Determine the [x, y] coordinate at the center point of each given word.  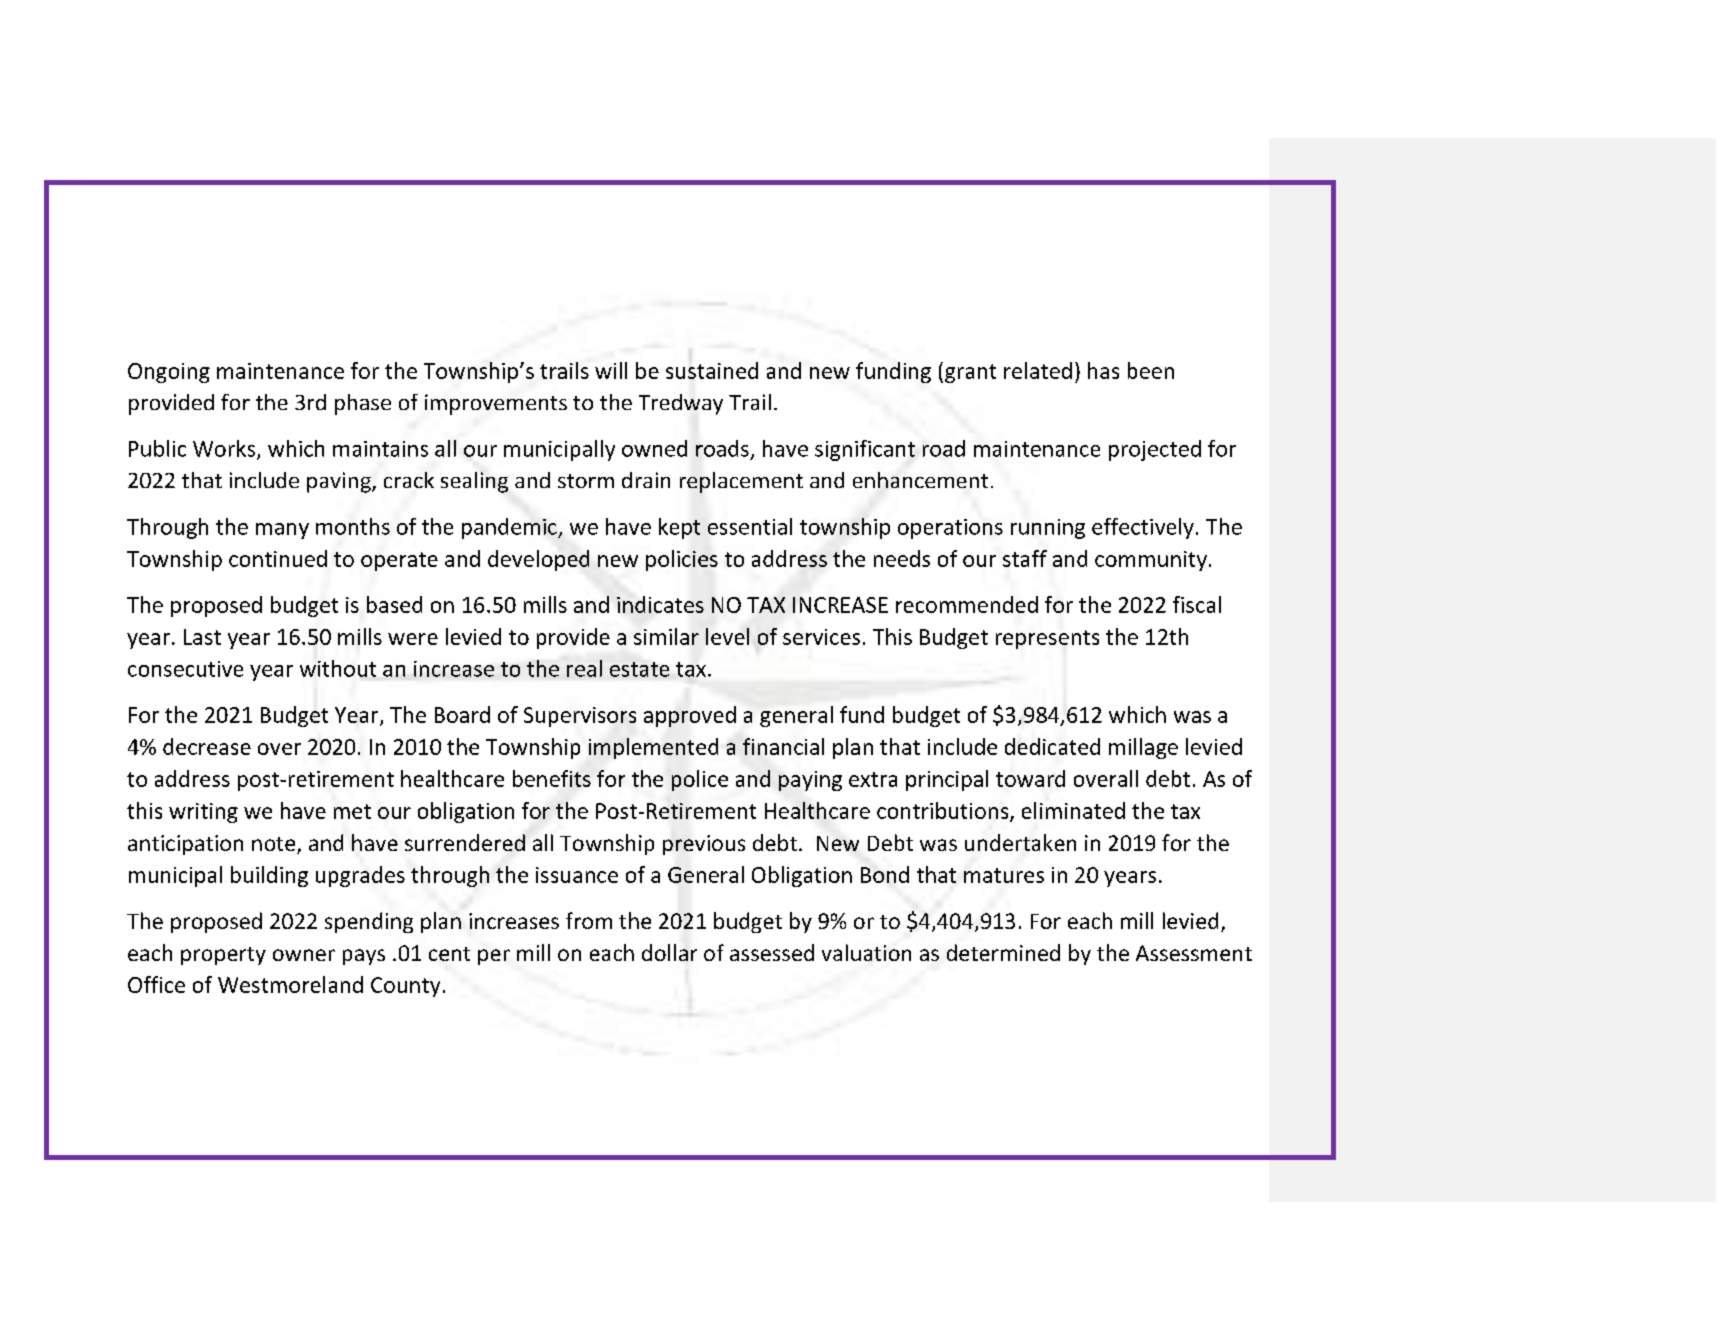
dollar [669, 952]
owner [304, 955]
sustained [712, 370]
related [1038, 370]
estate [639, 669]
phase [363, 404]
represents [1047, 639]
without [338, 668]
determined [1003, 952]
